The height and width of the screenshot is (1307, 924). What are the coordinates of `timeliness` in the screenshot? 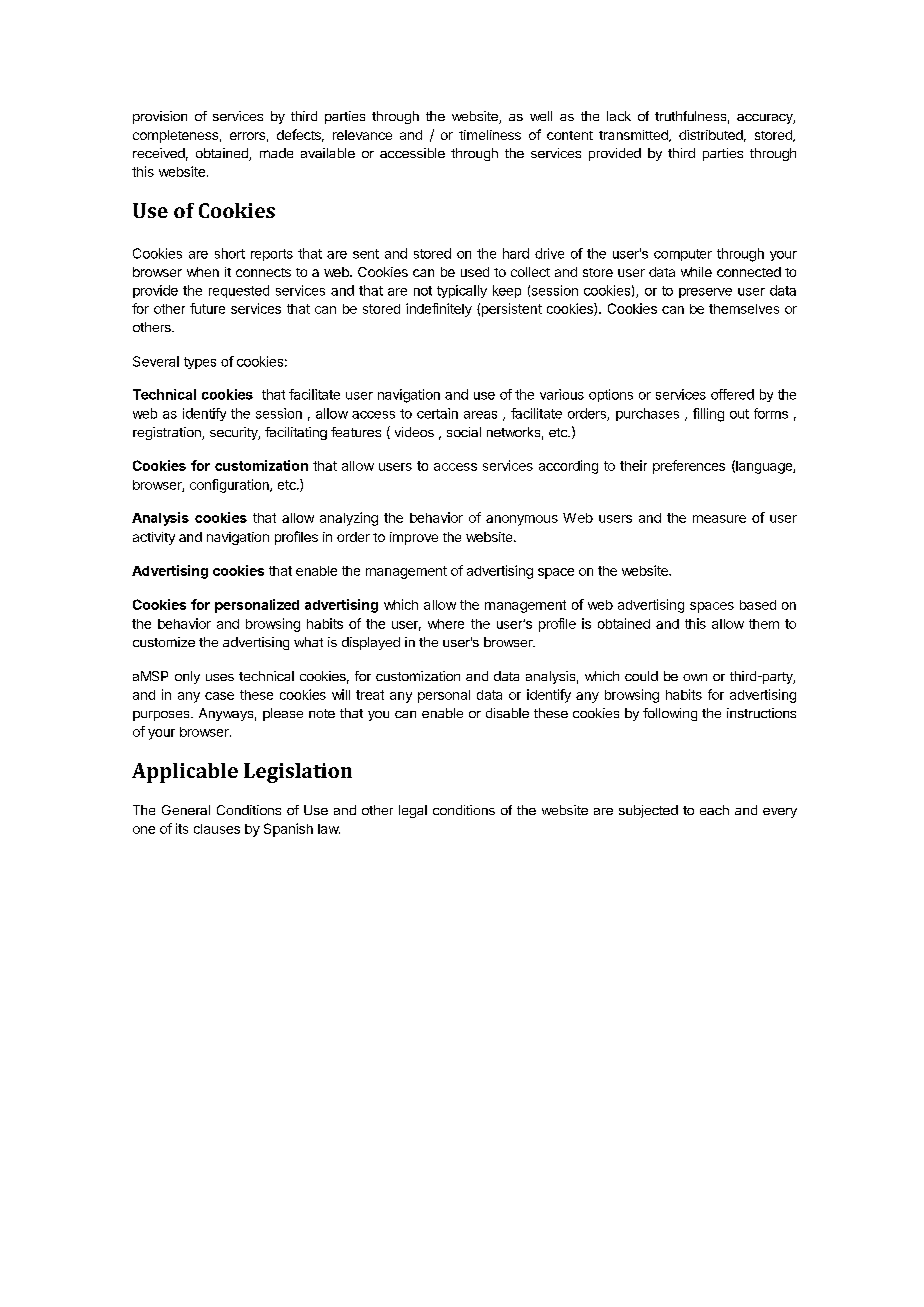 It's located at (490, 135).
